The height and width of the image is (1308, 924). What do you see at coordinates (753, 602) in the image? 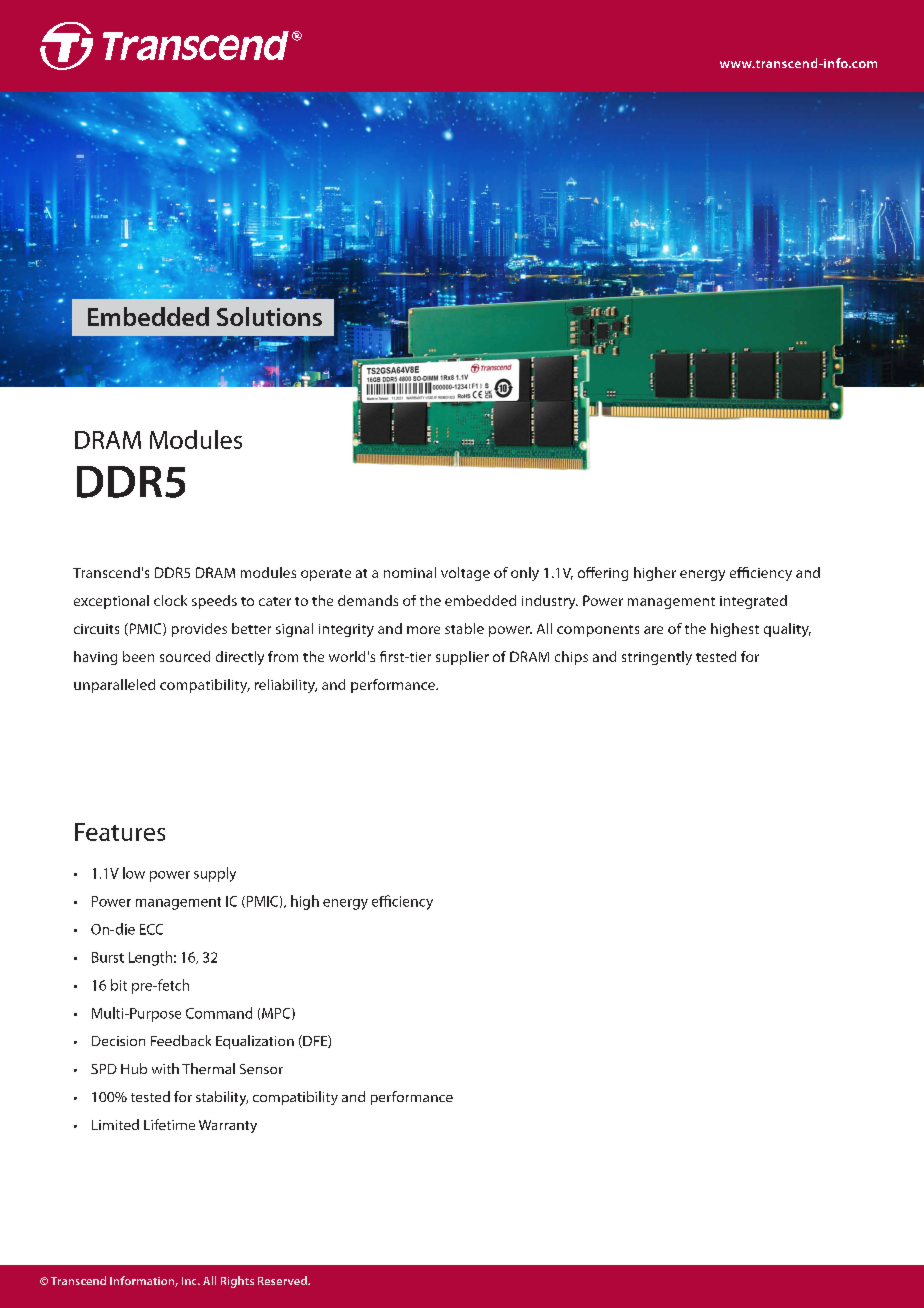
I see `integrated` at bounding box center [753, 602].
